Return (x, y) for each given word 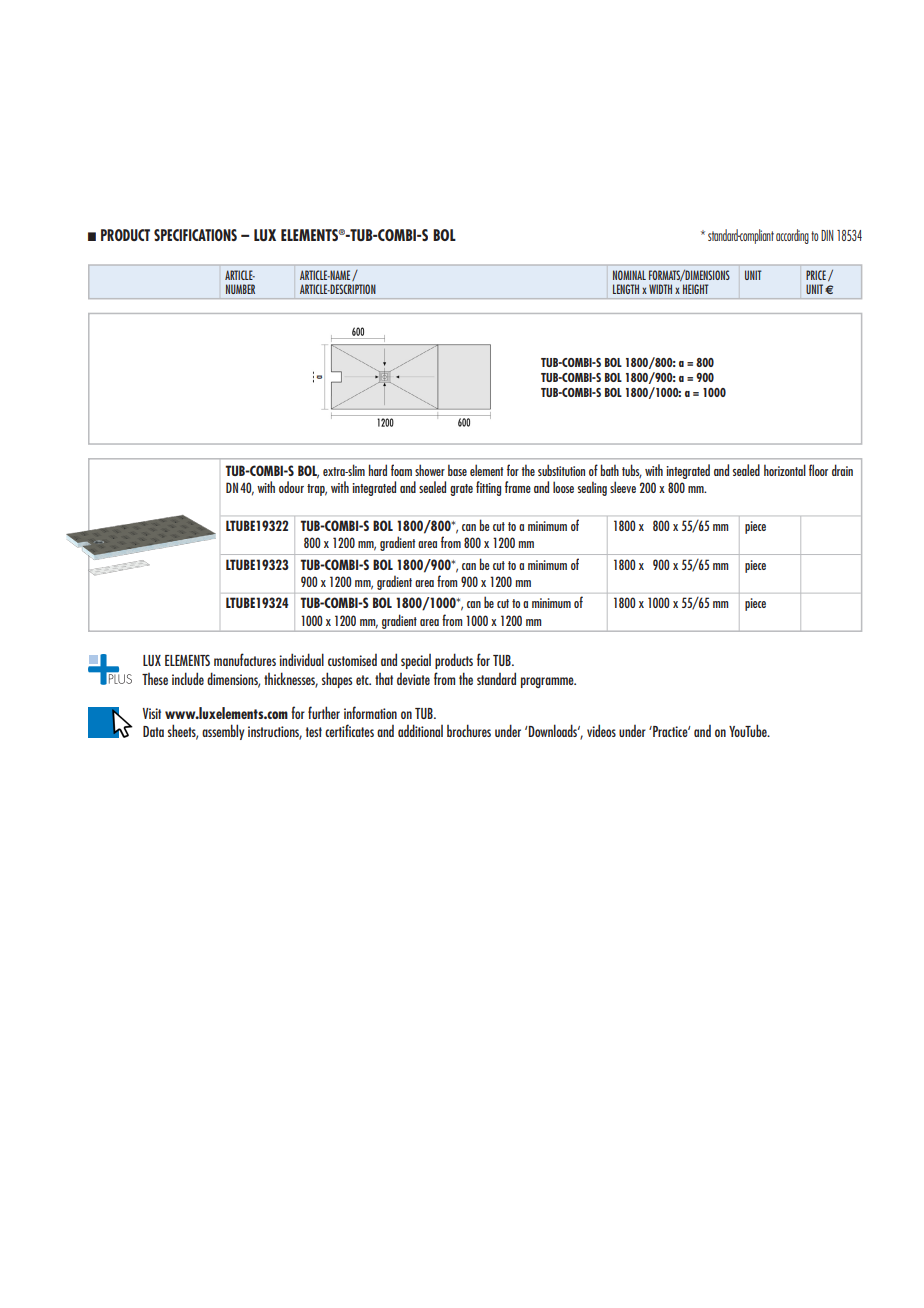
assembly (223, 732)
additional (420, 730)
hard (378, 470)
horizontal (785, 470)
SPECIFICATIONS (195, 235)
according (792, 236)
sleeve (623, 487)
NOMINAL (629, 275)
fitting (488, 488)
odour (291, 487)
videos (601, 730)
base (457, 470)
